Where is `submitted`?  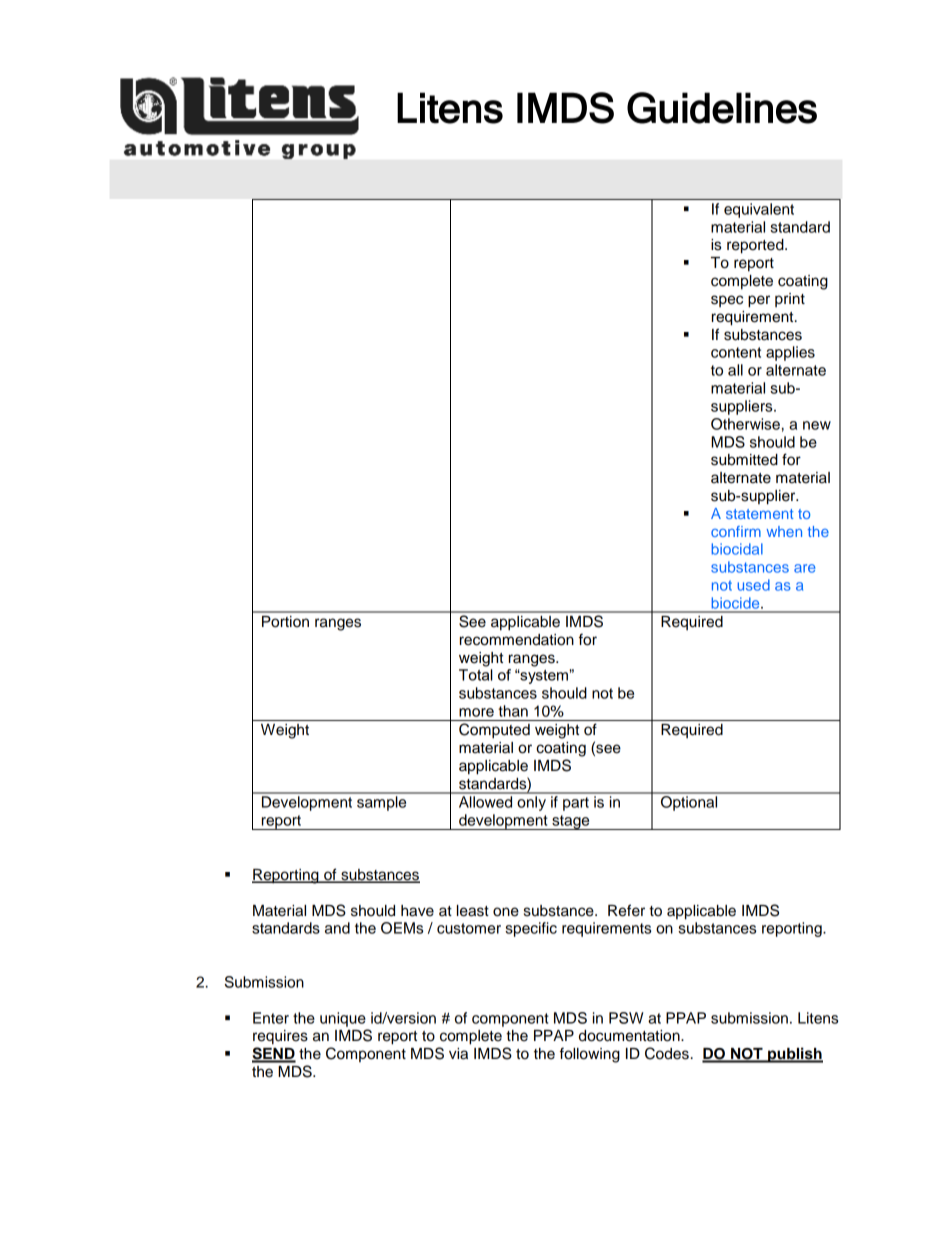 submitted is located at coordinates (744, 460).
